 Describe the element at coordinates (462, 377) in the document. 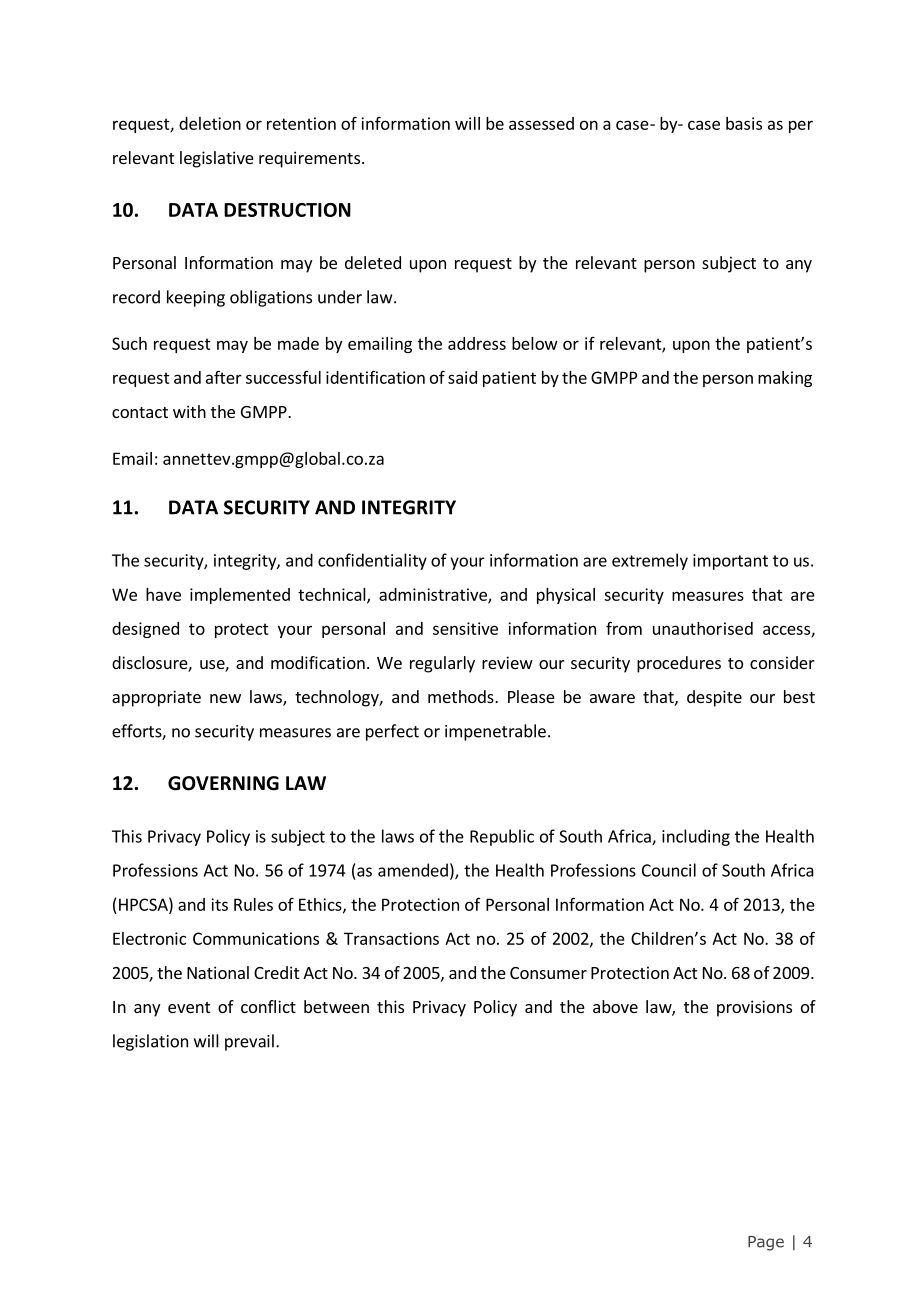

I see `said` at that location.
